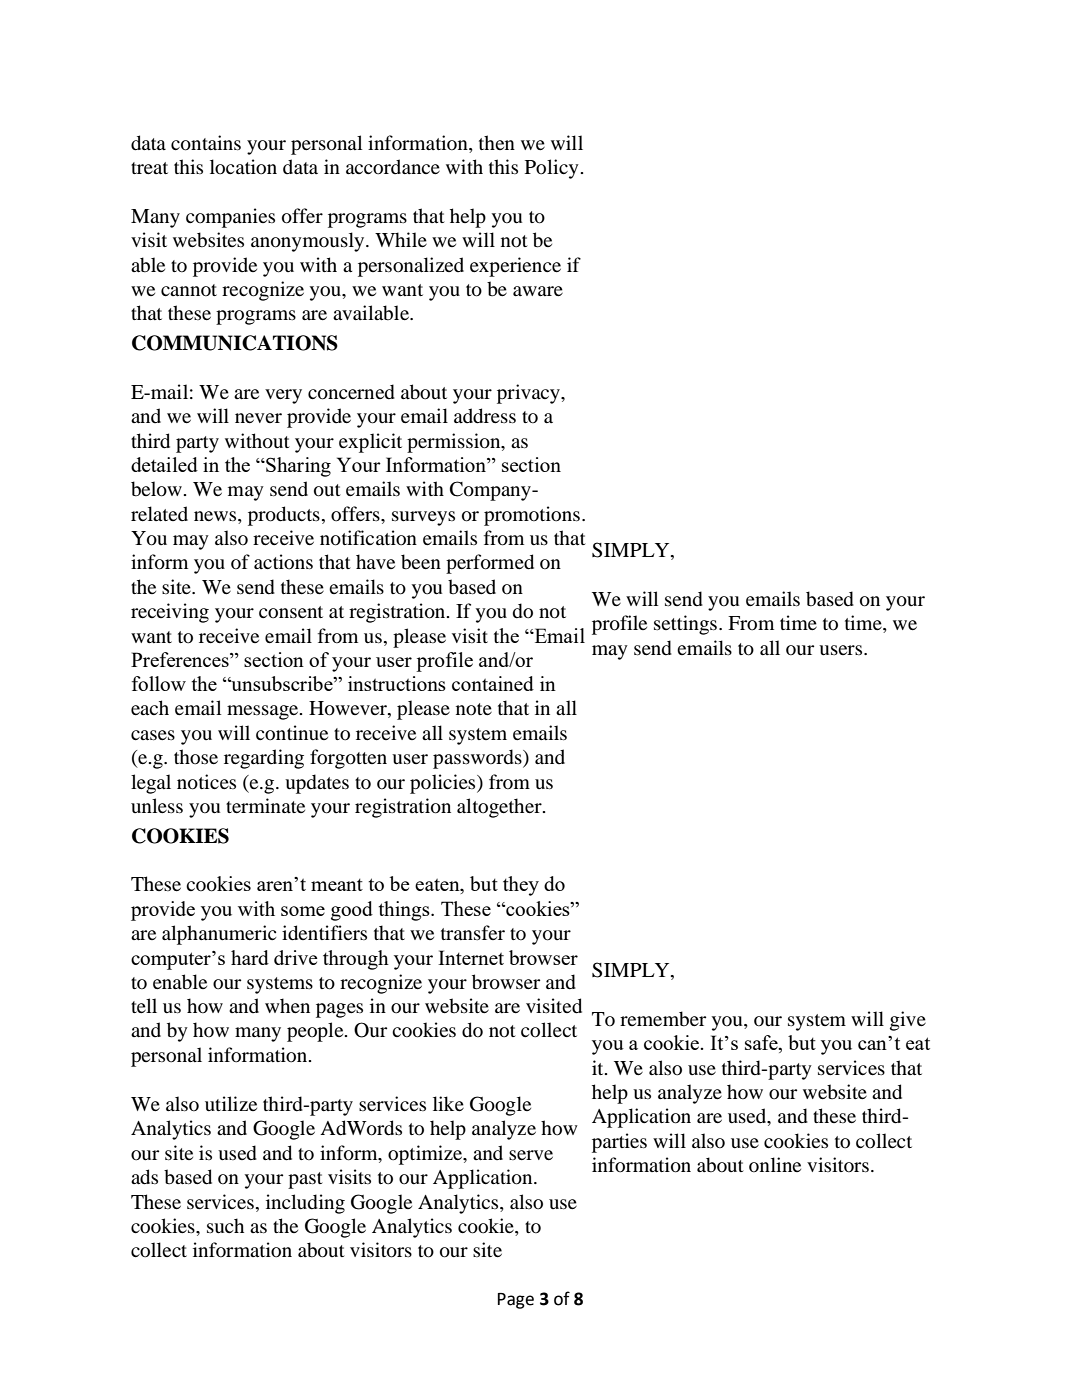 Image resolution: width=1080 pixels, height=1397 pixels. Describe the element at coordinates (685, 625) in the screenshot. I see `settings` at that location.
